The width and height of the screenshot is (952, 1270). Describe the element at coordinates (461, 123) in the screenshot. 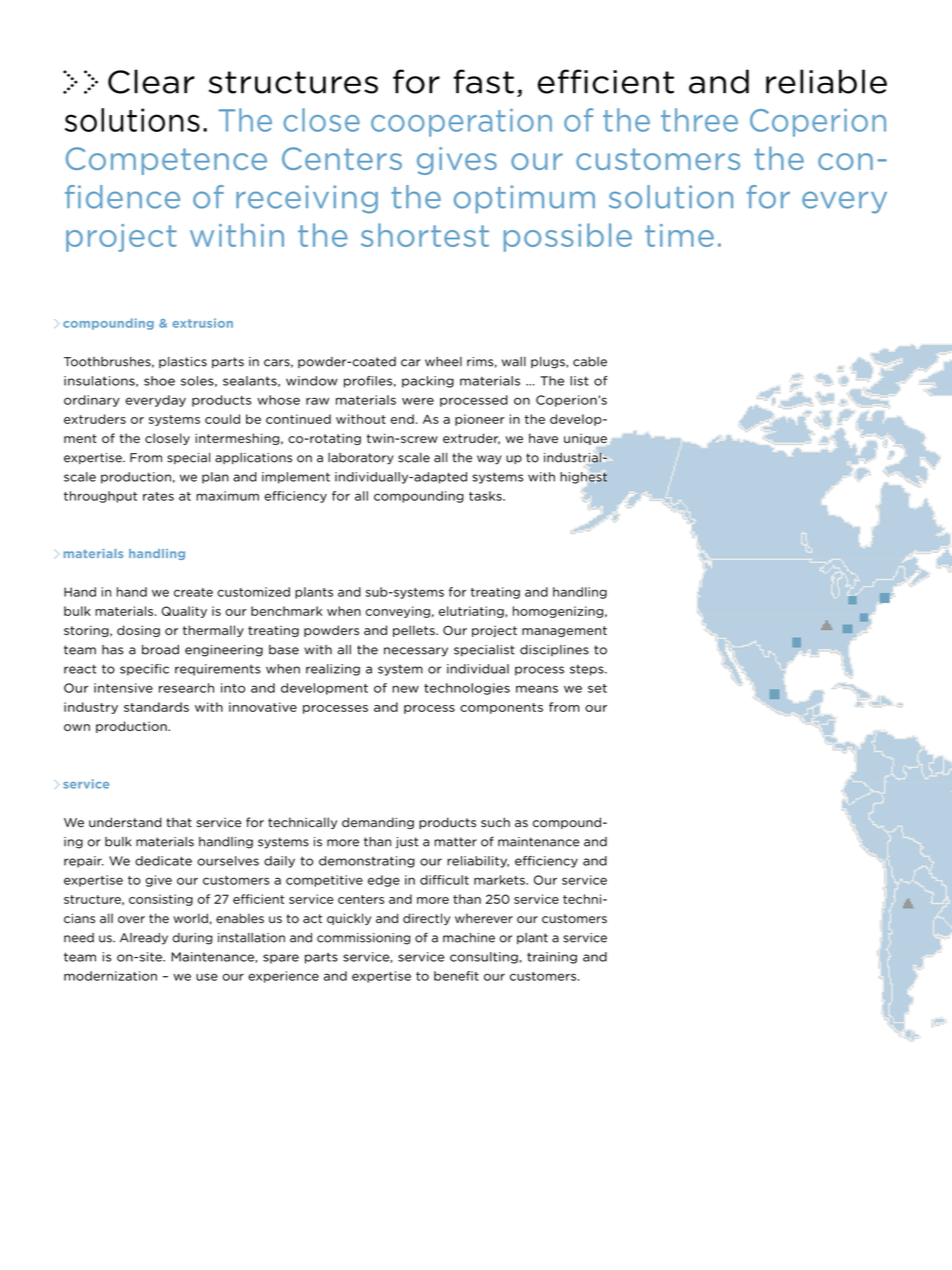

I see `cooperation` at that location.
